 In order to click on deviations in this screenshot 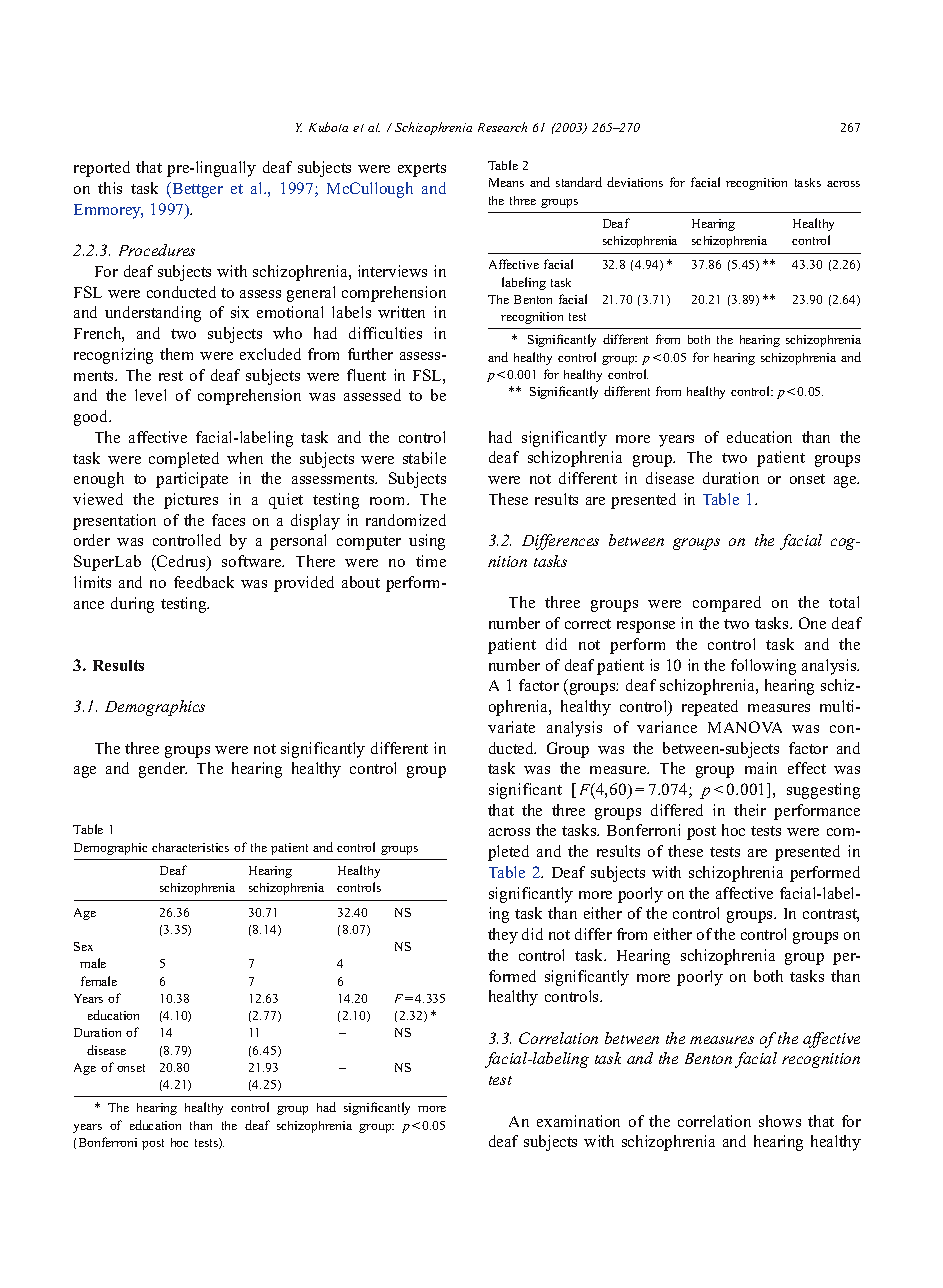, I will do `click(635, 182)`.
